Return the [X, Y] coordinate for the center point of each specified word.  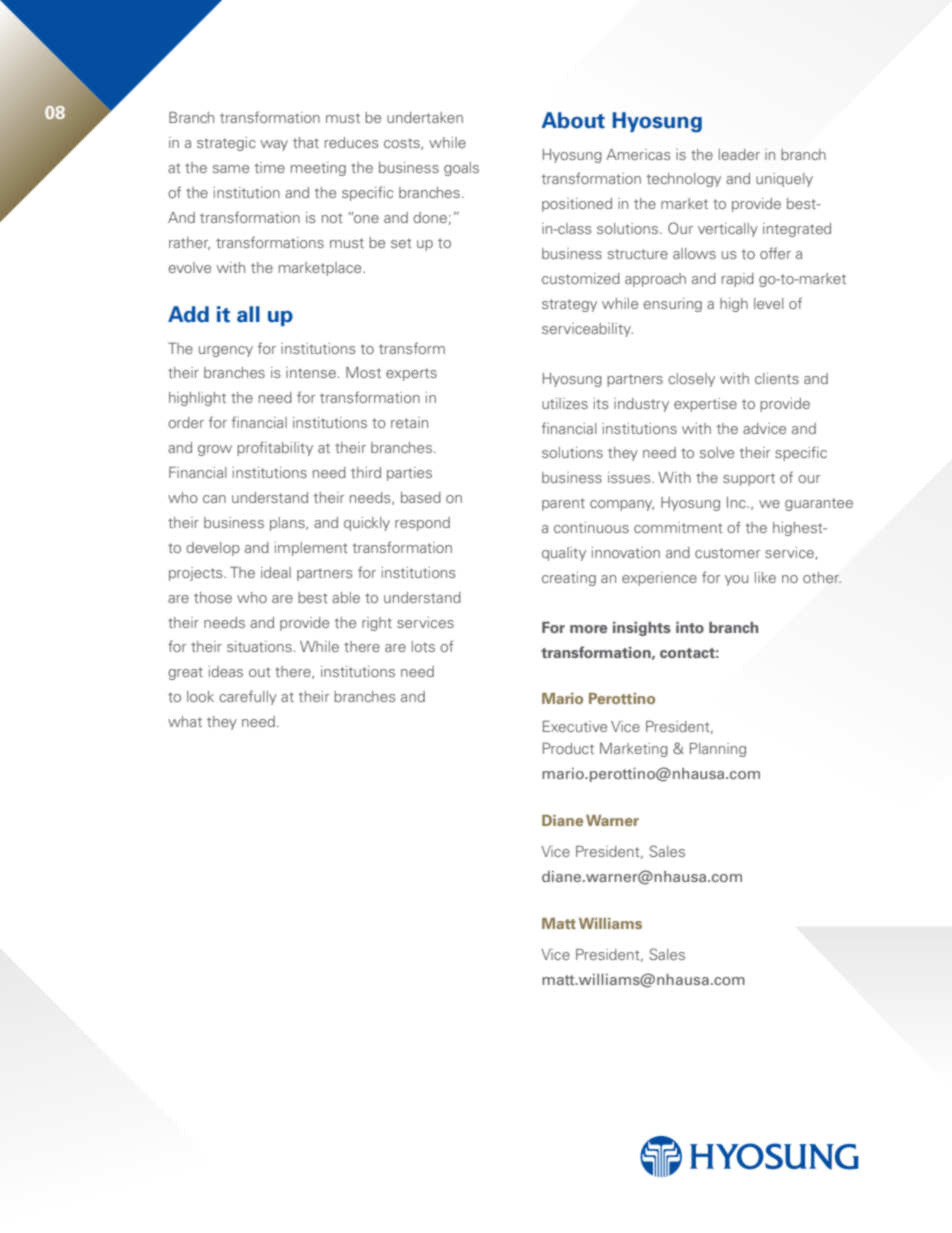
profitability [275, 448]
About [573, 120]
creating [569, 579]
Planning [718, 750]
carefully [248, 697]
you [736, 580]
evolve [190, 267]
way [274, 145]
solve [717, 452]
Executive [575, 726]
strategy [569, 305]
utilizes [565, 403]
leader [739, 154]
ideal [276, 572]
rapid [738, 280]
